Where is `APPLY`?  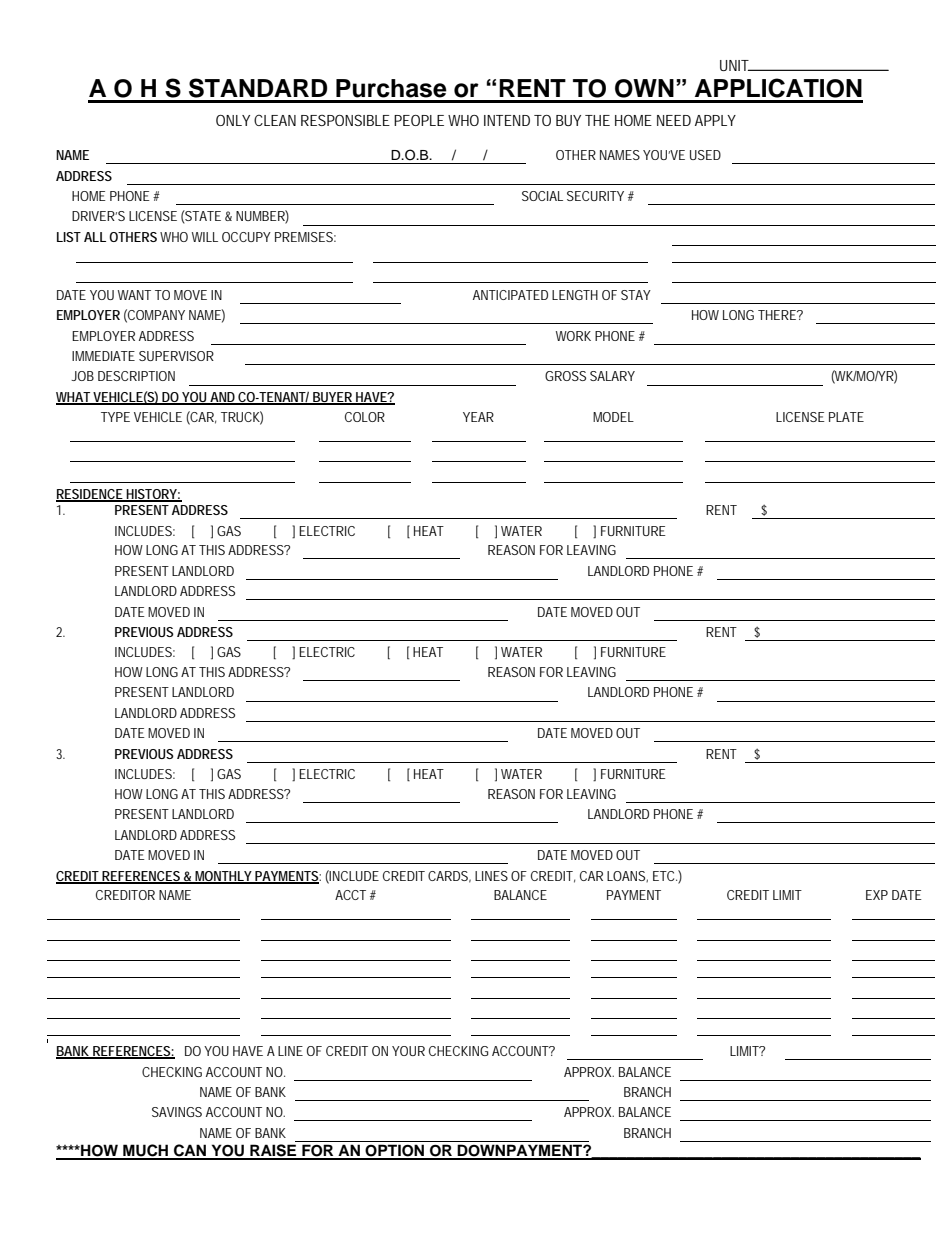 APPLY is located at coordinates (715, 120).
